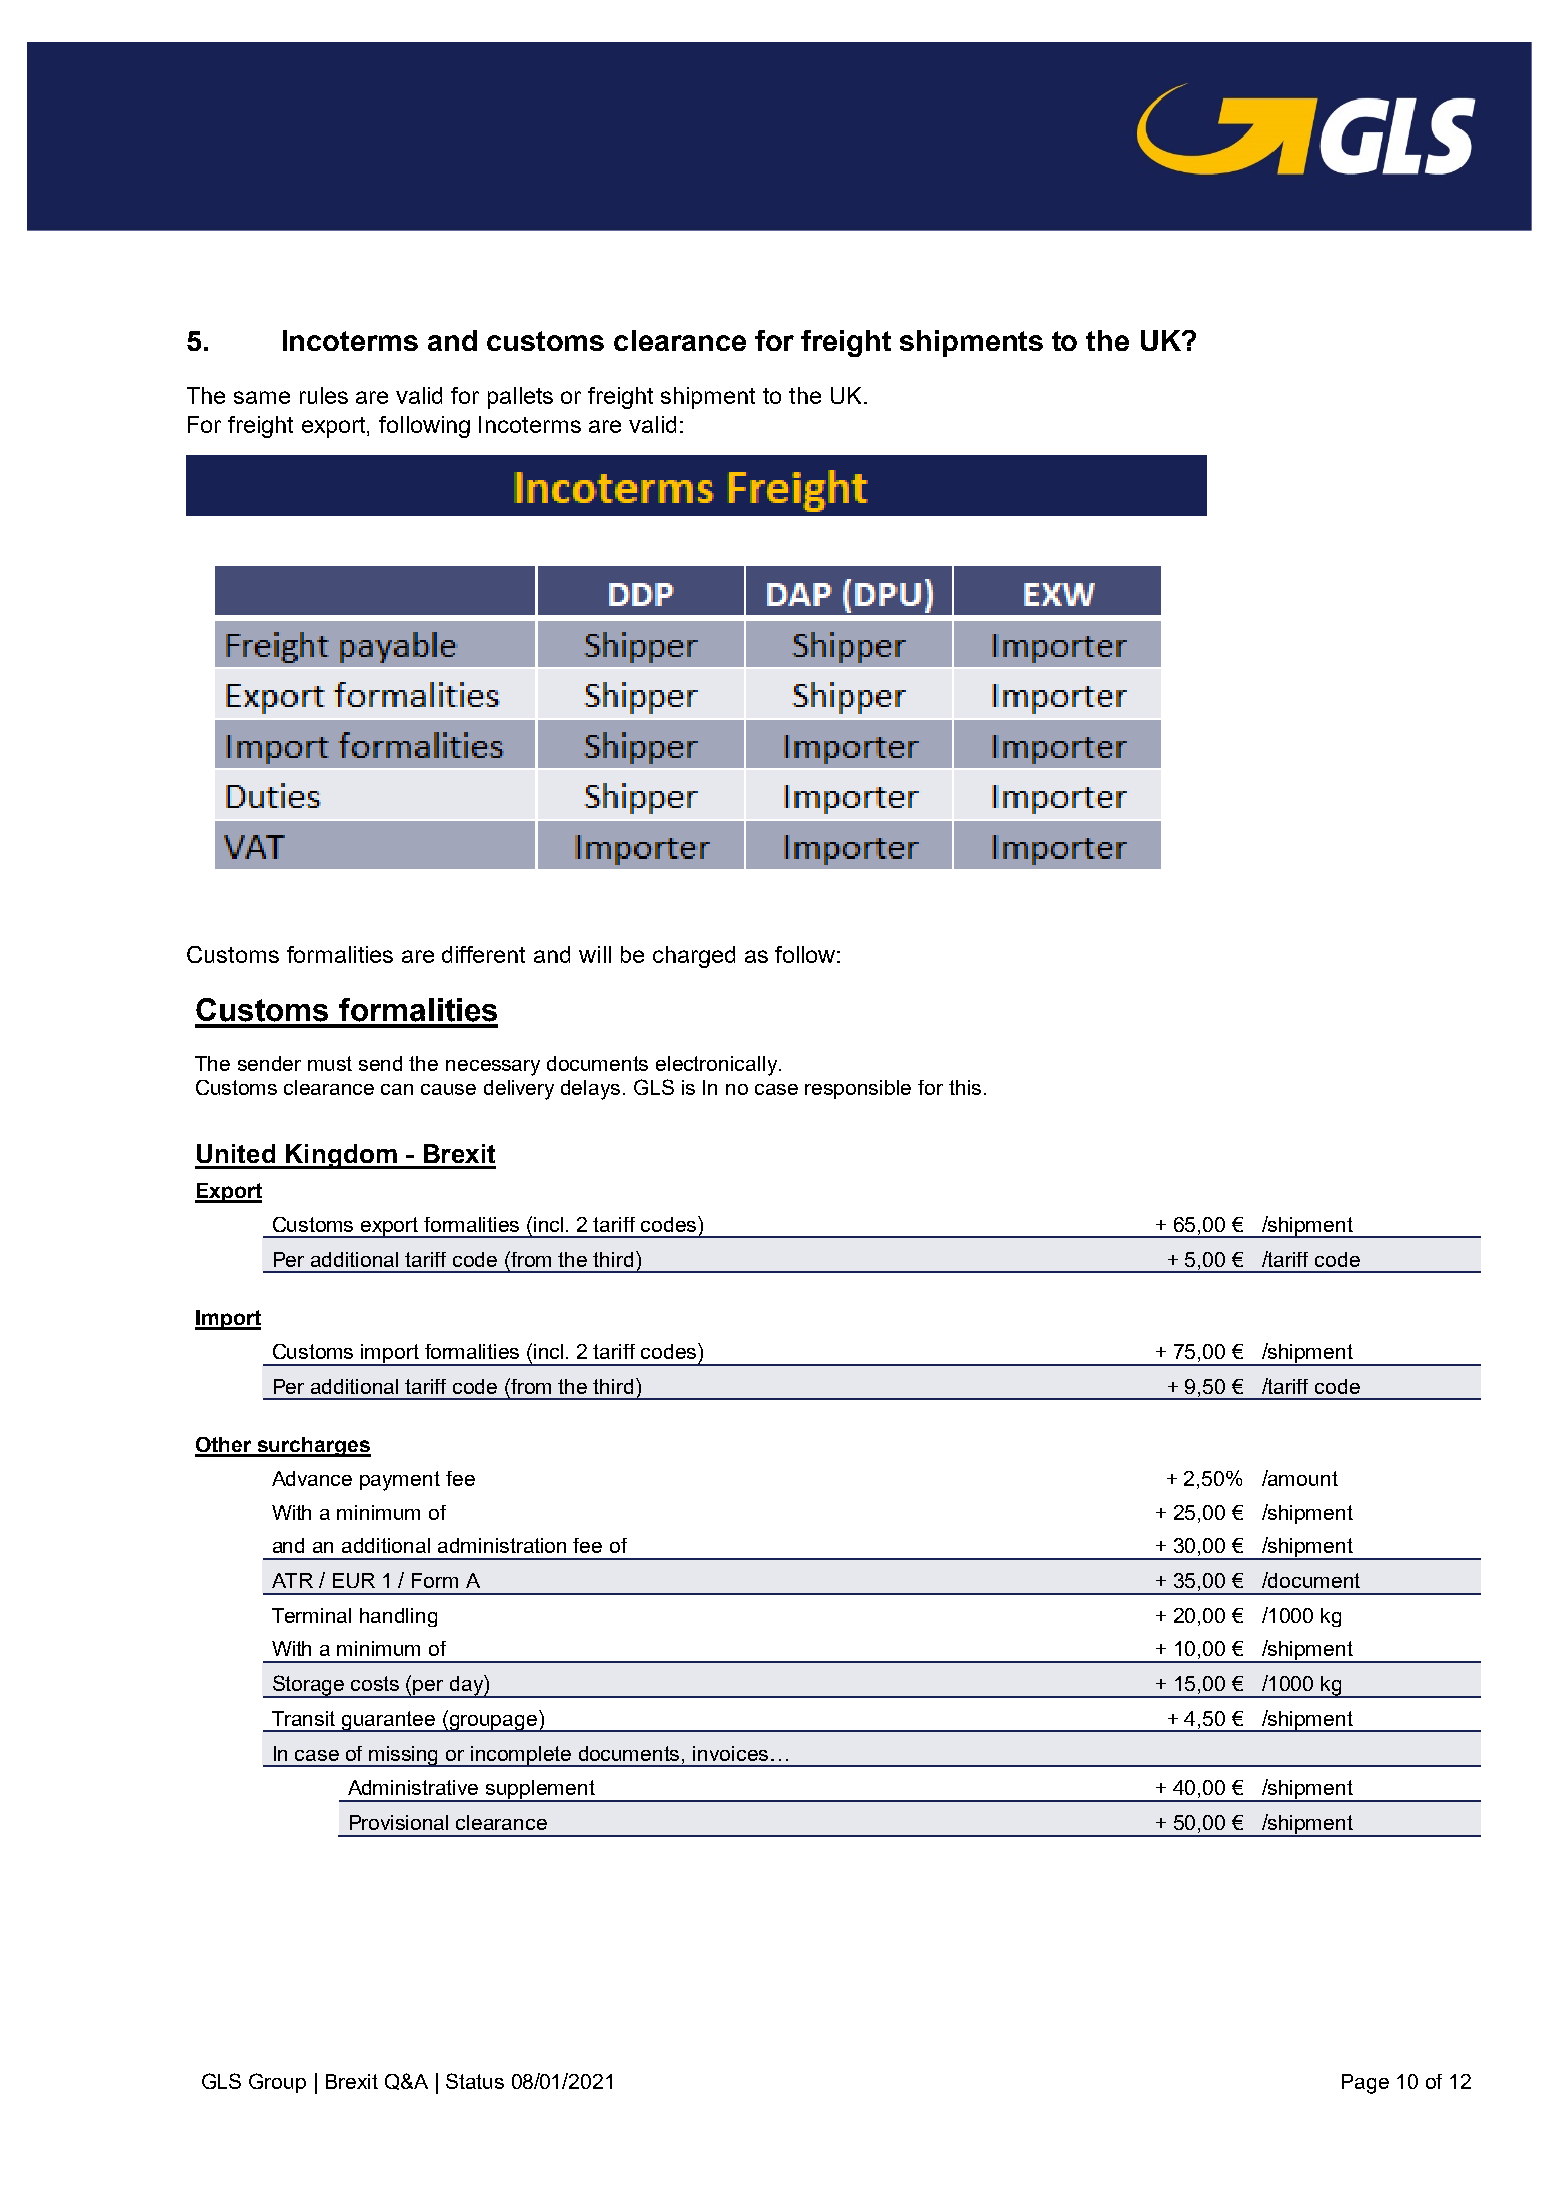 Image resolution: width=1564 pixels, height=2211 pixels. What do you see at coordinates (520, 398) in the screenshot?
I see `pallets` at bounding box center [520, 398].
